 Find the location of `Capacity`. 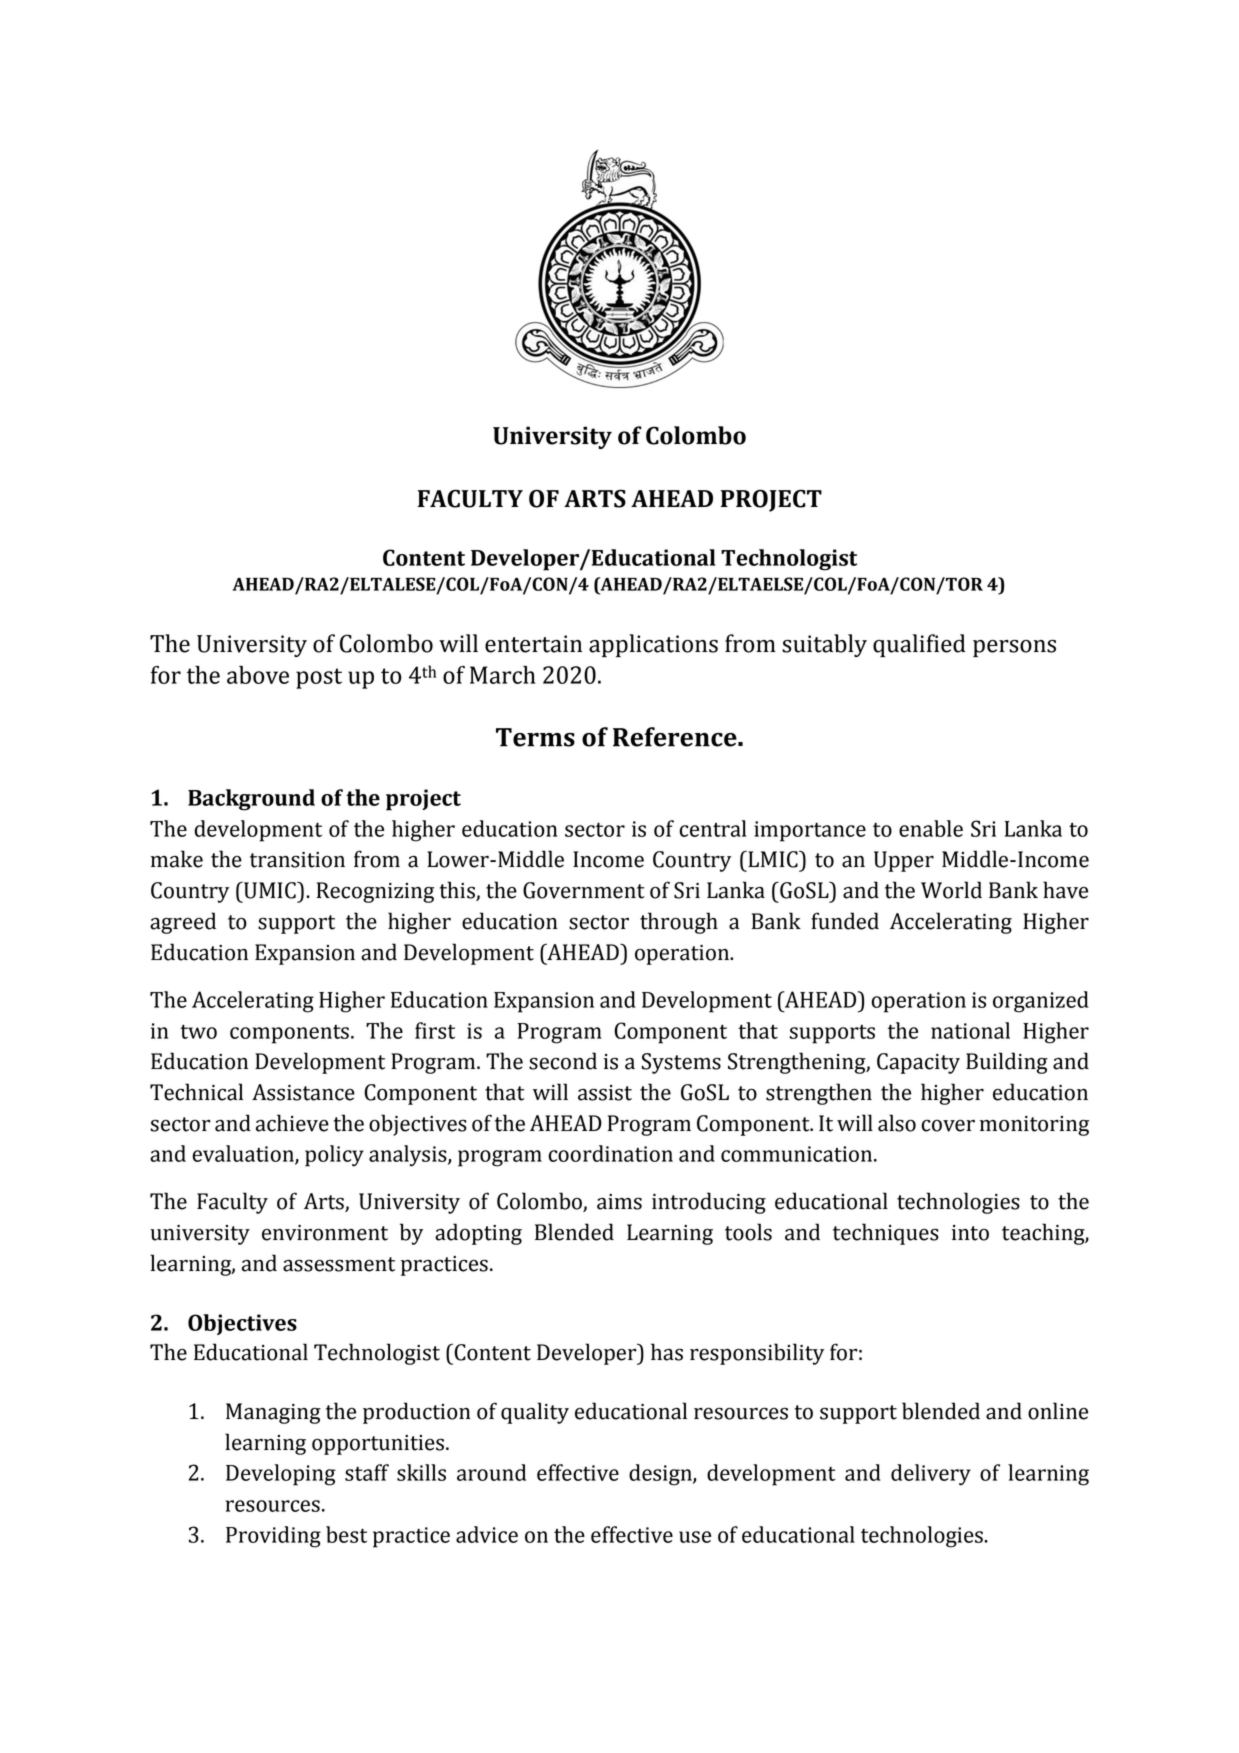

Capacity is located at coordinates (918, 1063).
